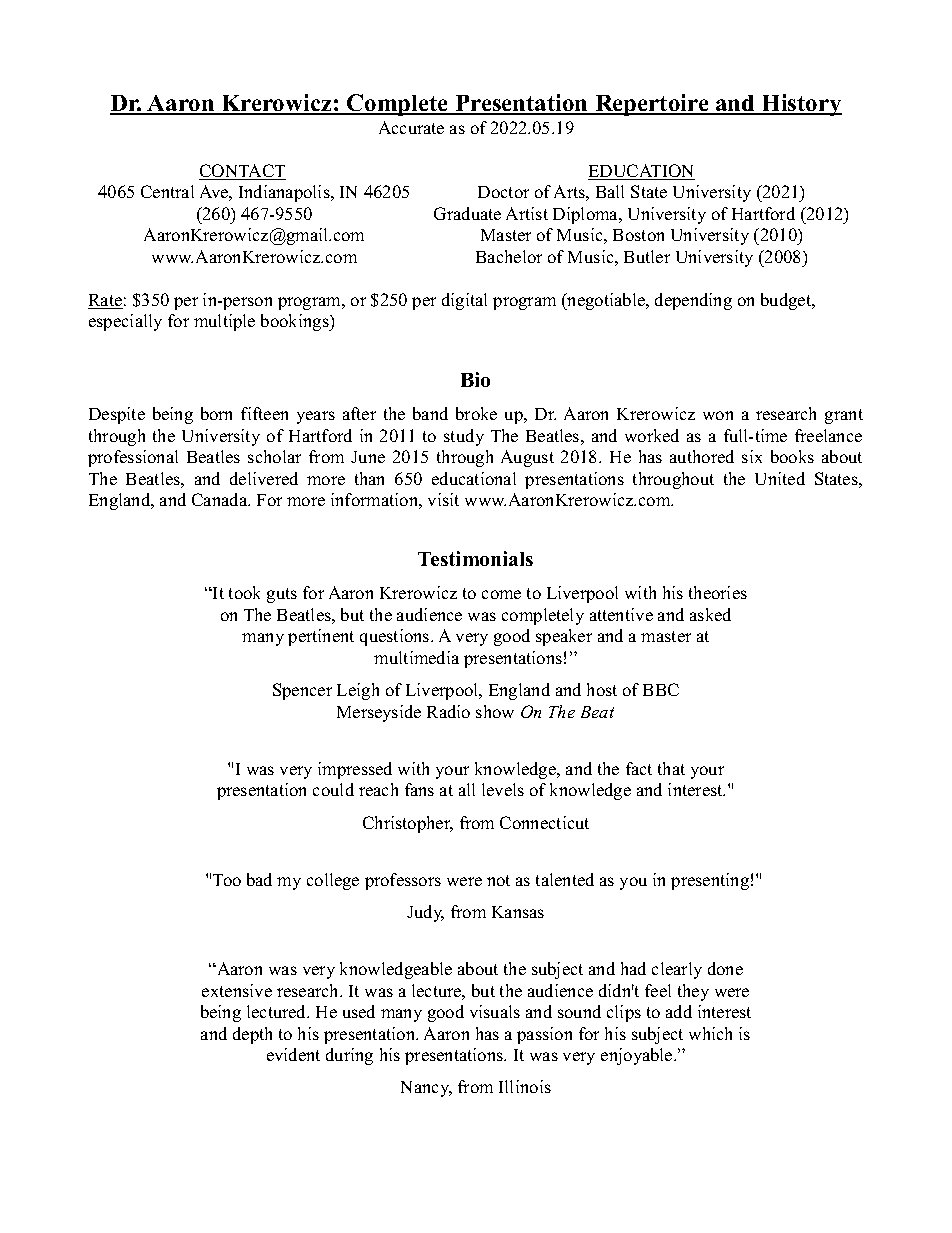 Image resolution: width=952 pixels, height=1233 pixels. Describe the element at coordinates (242, 172) in the screenshot. I see `CONTACT` at that location.
